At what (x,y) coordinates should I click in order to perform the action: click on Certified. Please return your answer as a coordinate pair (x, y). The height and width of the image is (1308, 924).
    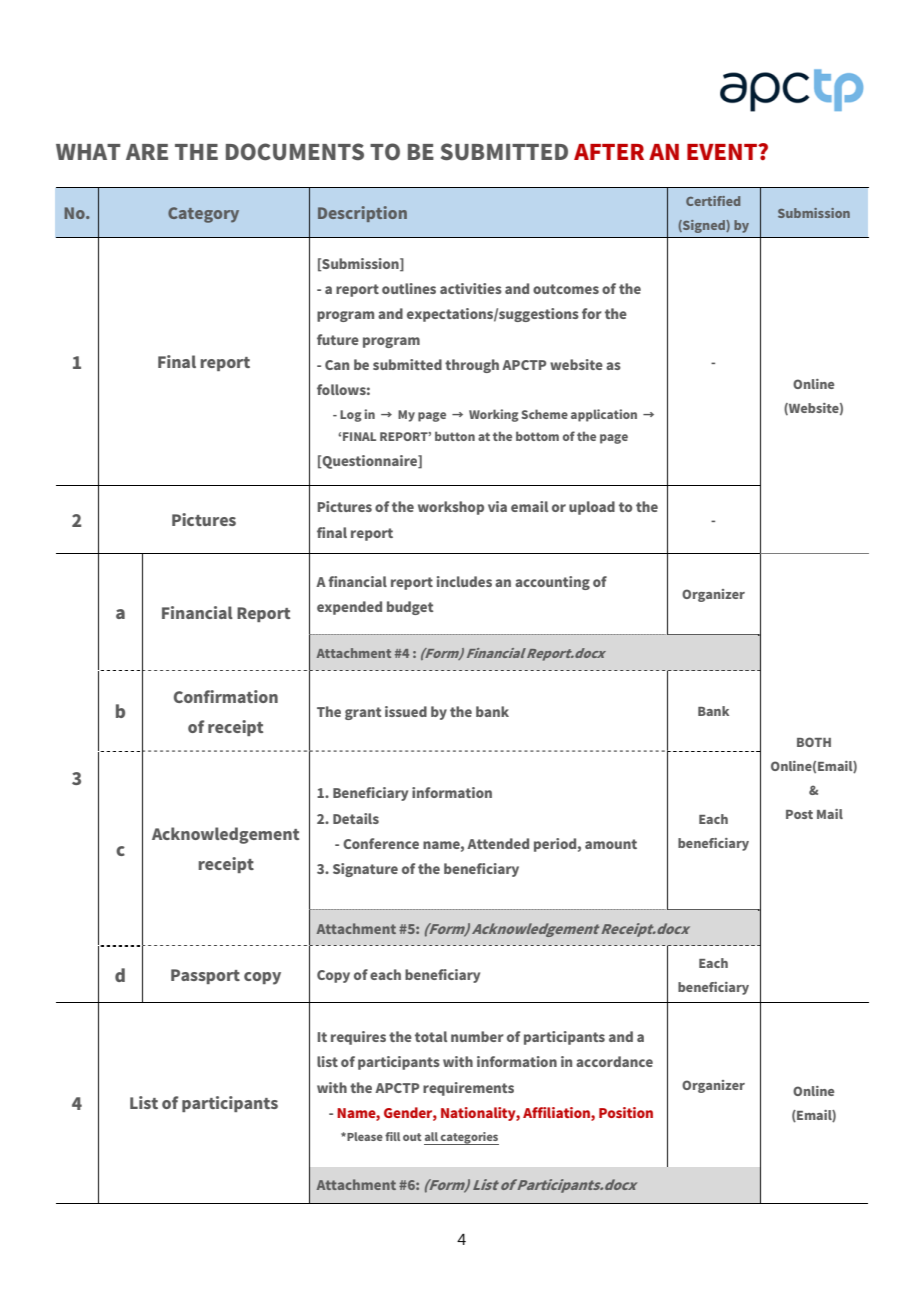
    Looking at the image, I should click on (713, 201).
